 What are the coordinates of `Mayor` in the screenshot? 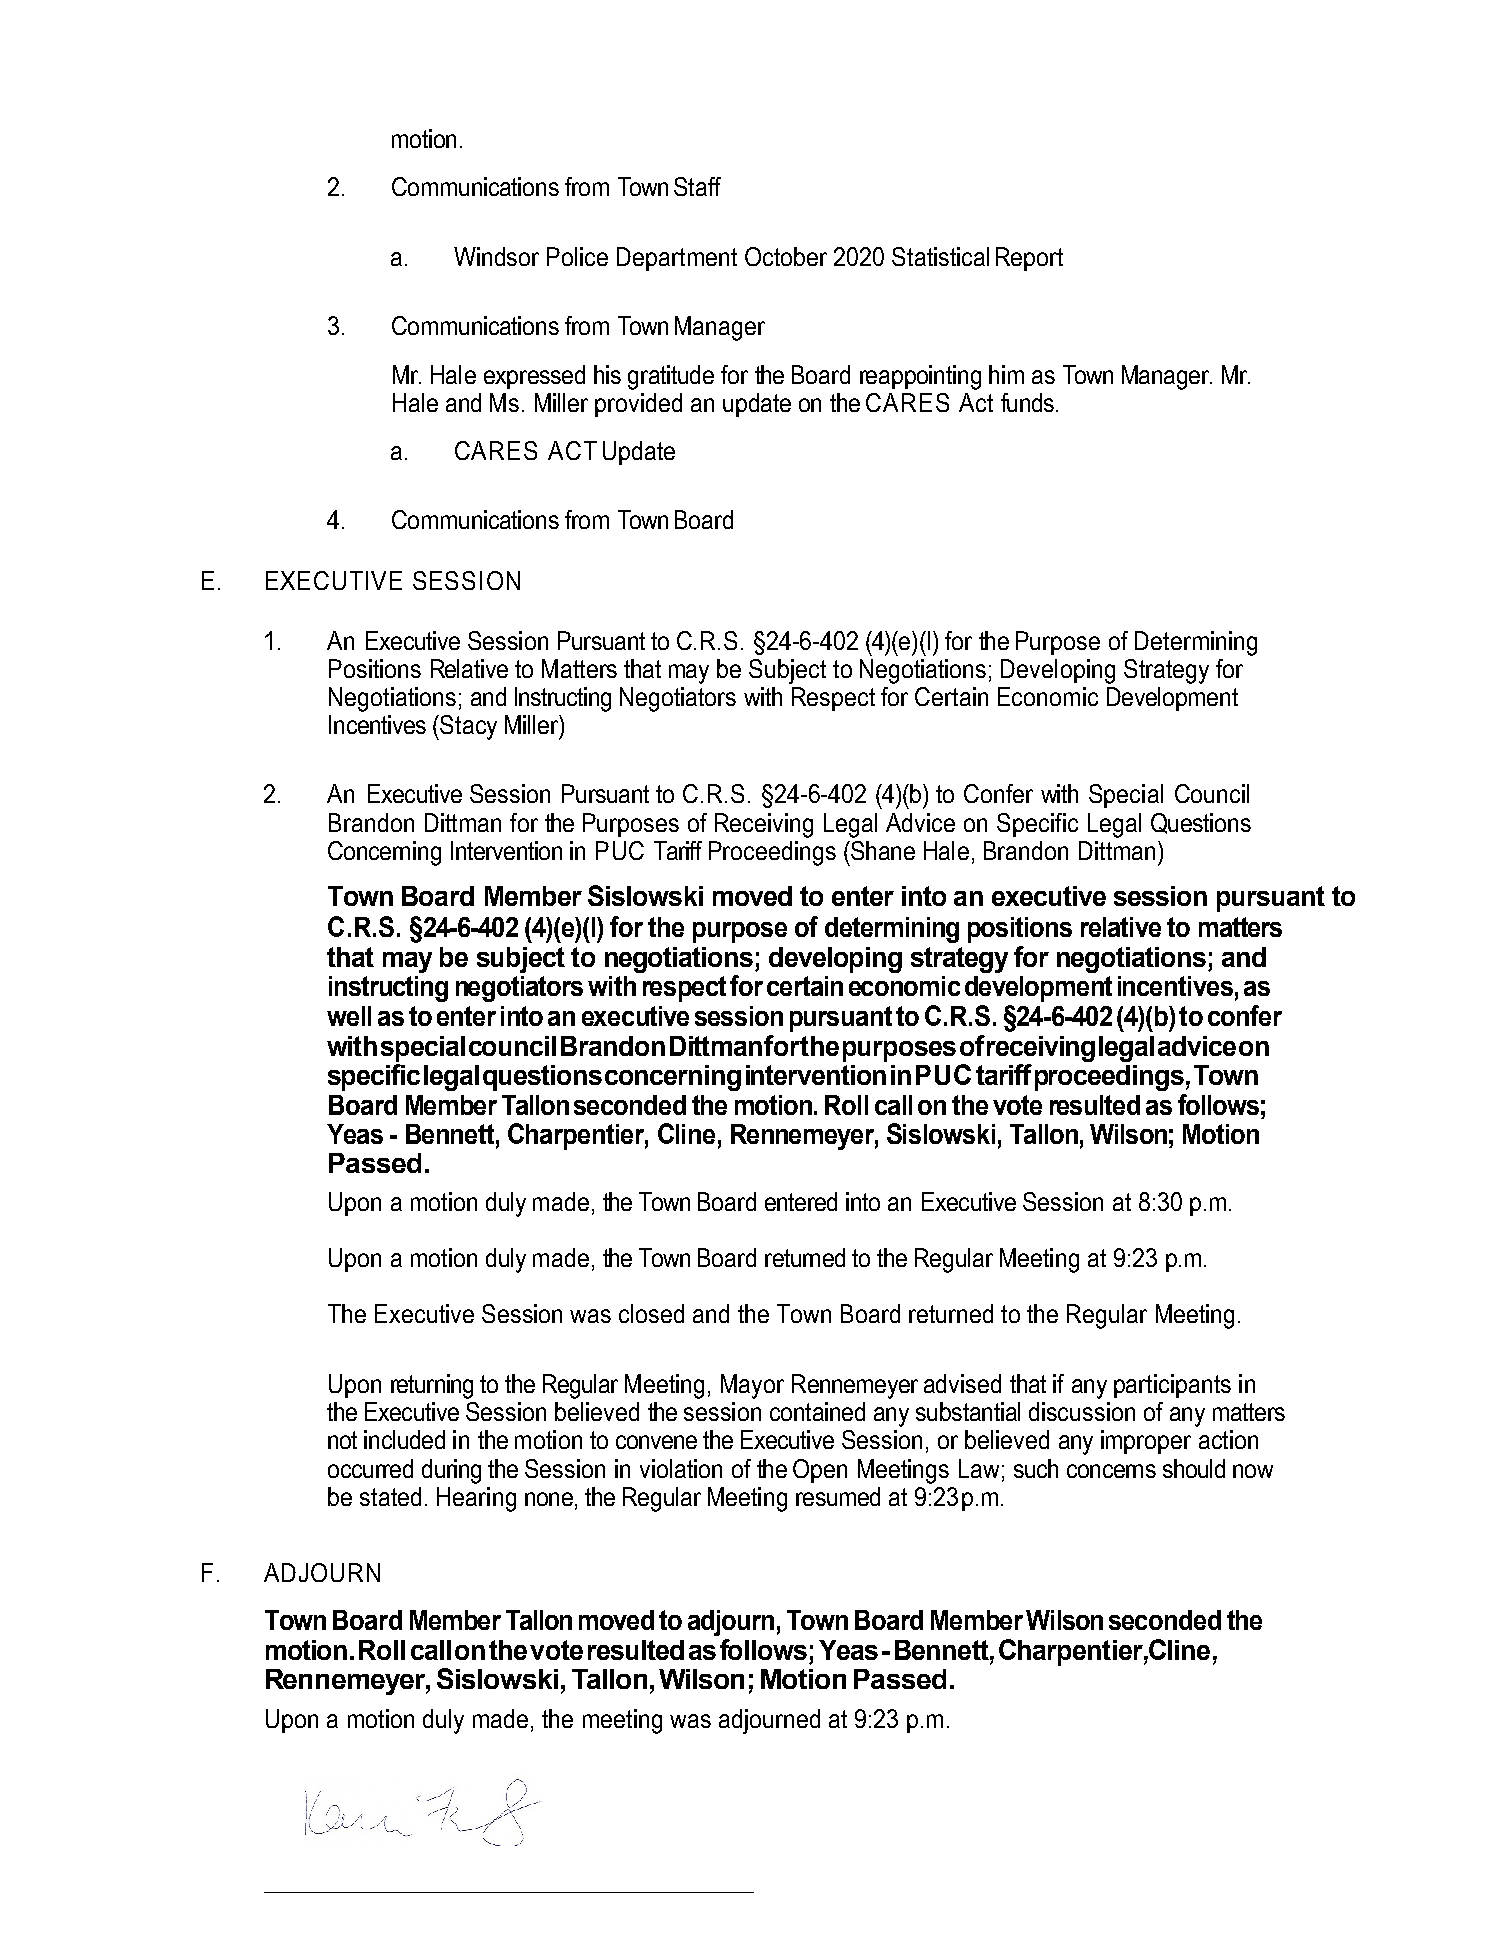 It's located at (752, 1386).
